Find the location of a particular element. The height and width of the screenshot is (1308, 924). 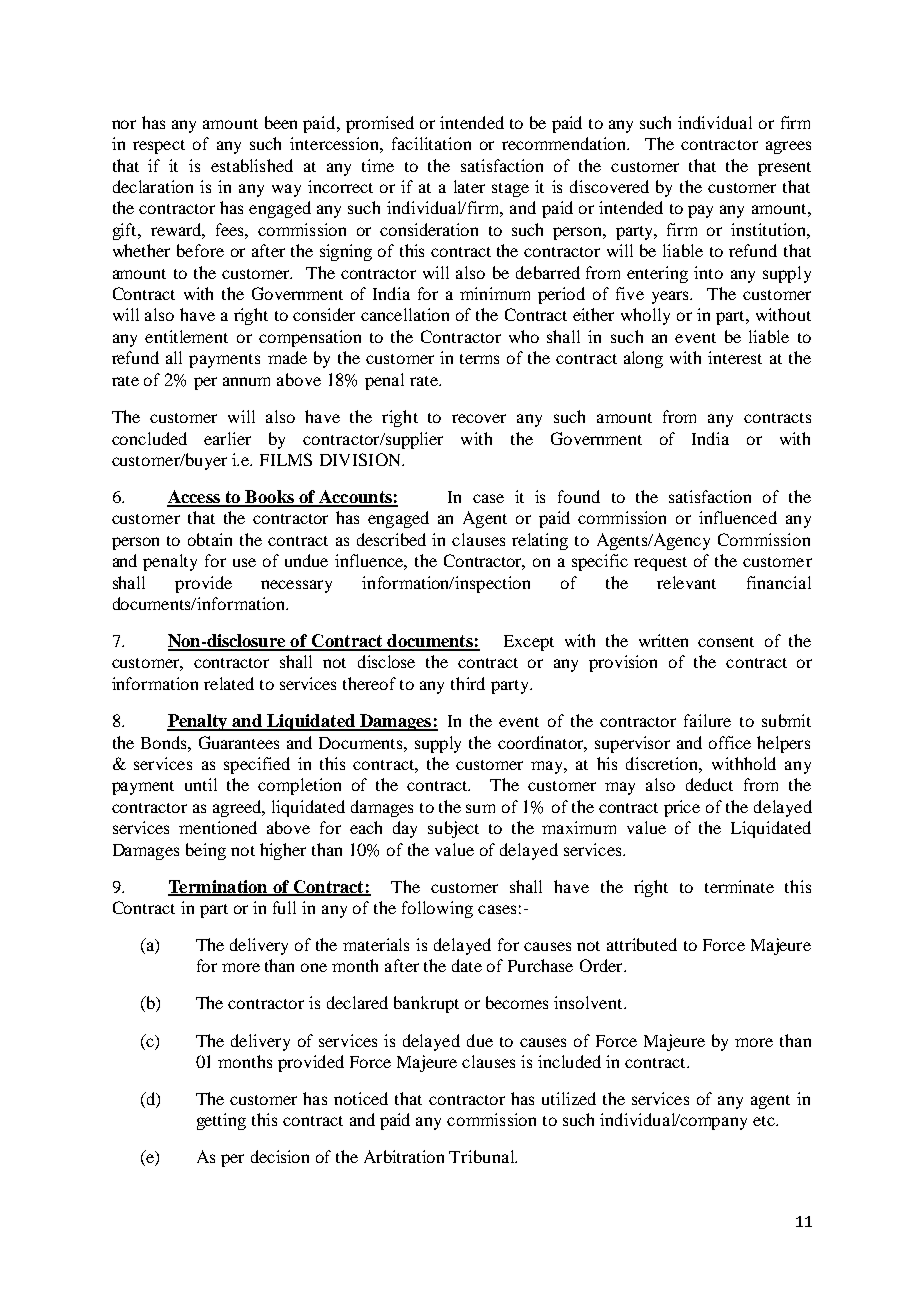

request is located at coordinates (660, 564).
